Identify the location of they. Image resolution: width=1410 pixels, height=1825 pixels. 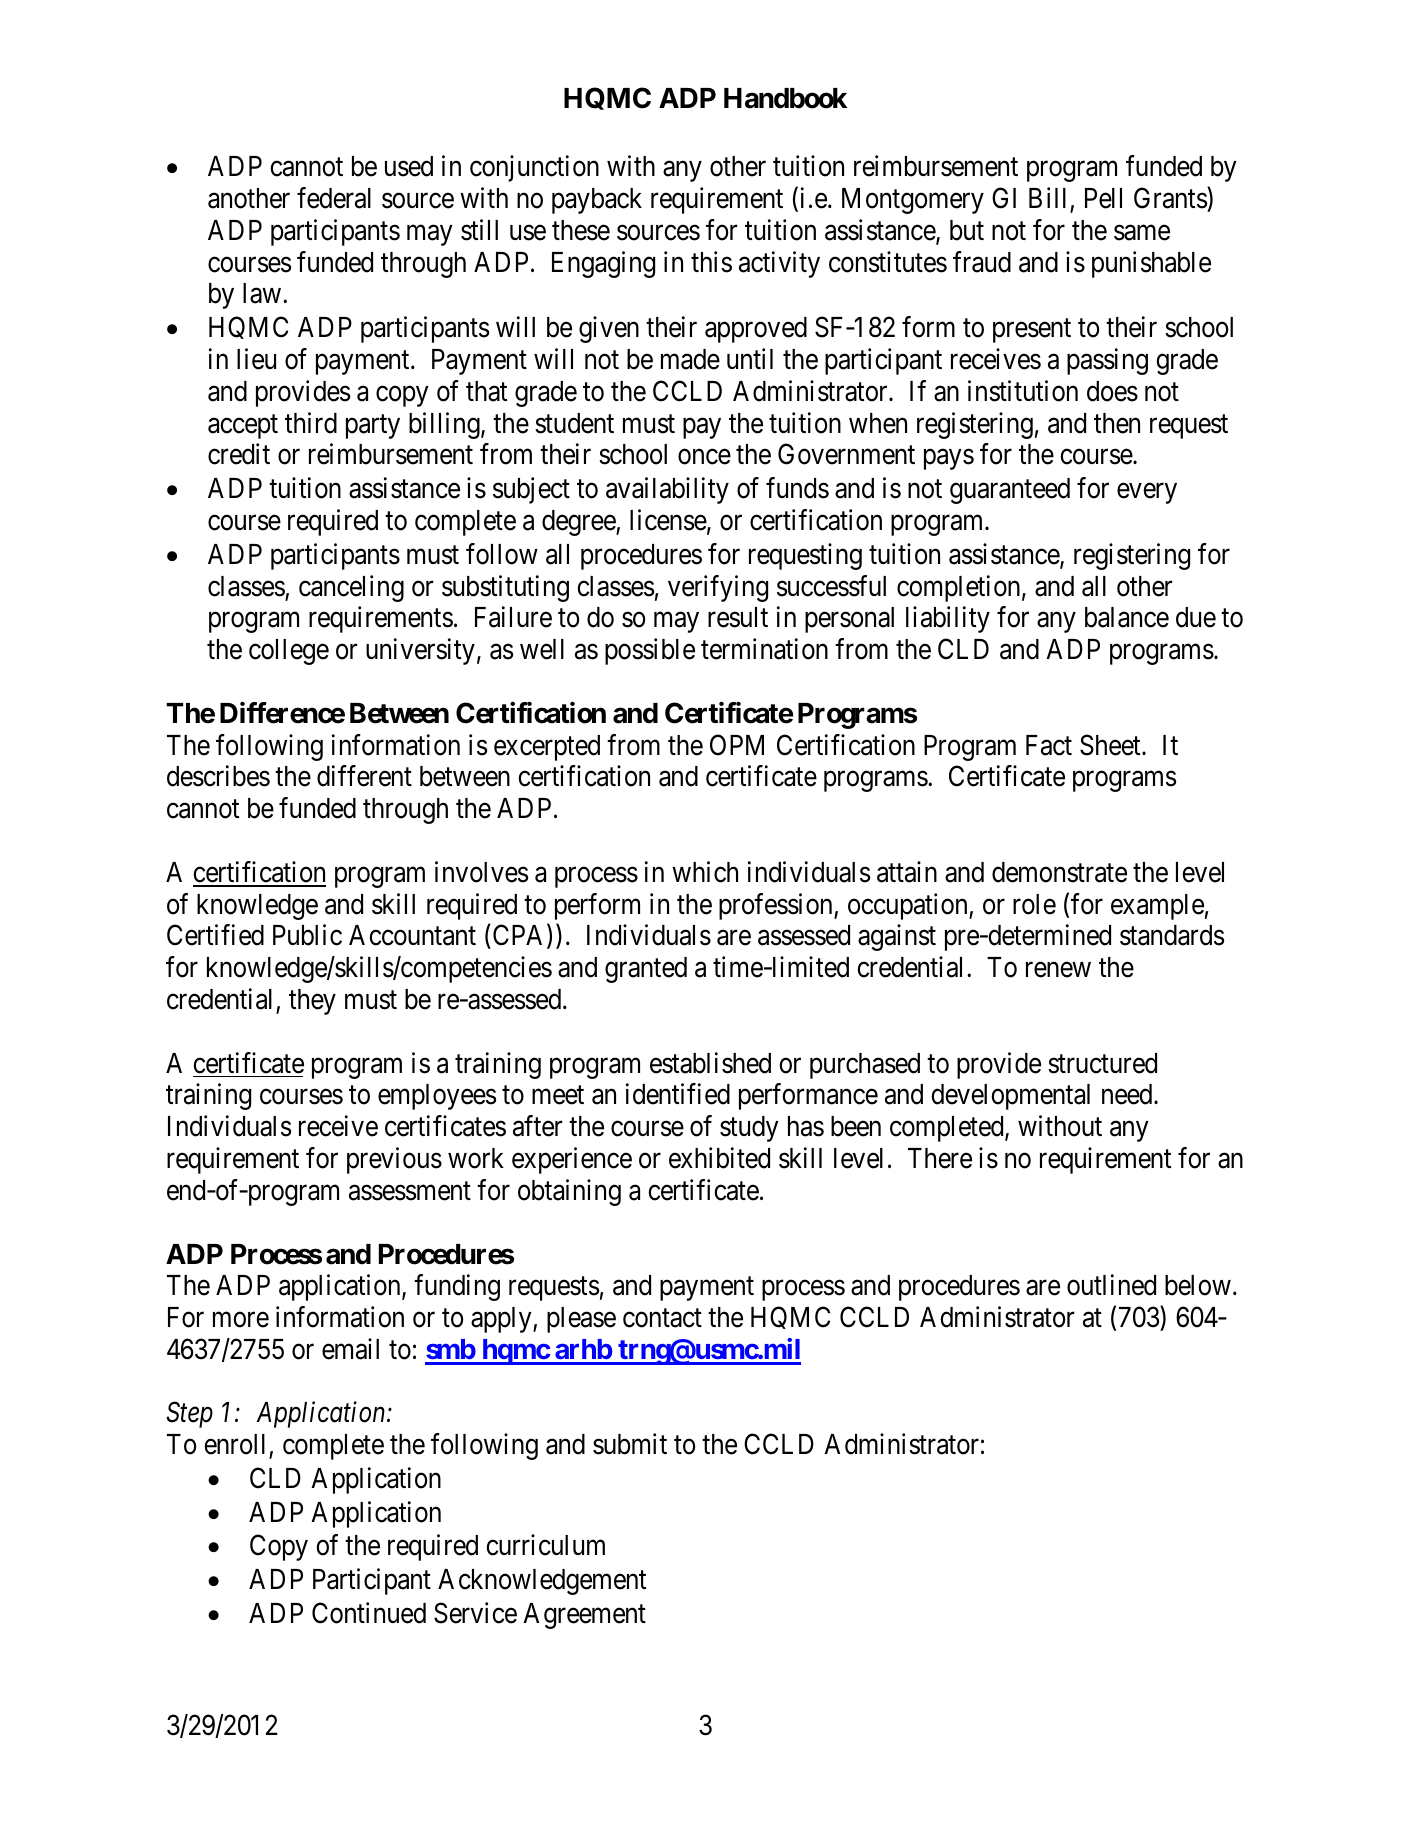
(312, 1002).
